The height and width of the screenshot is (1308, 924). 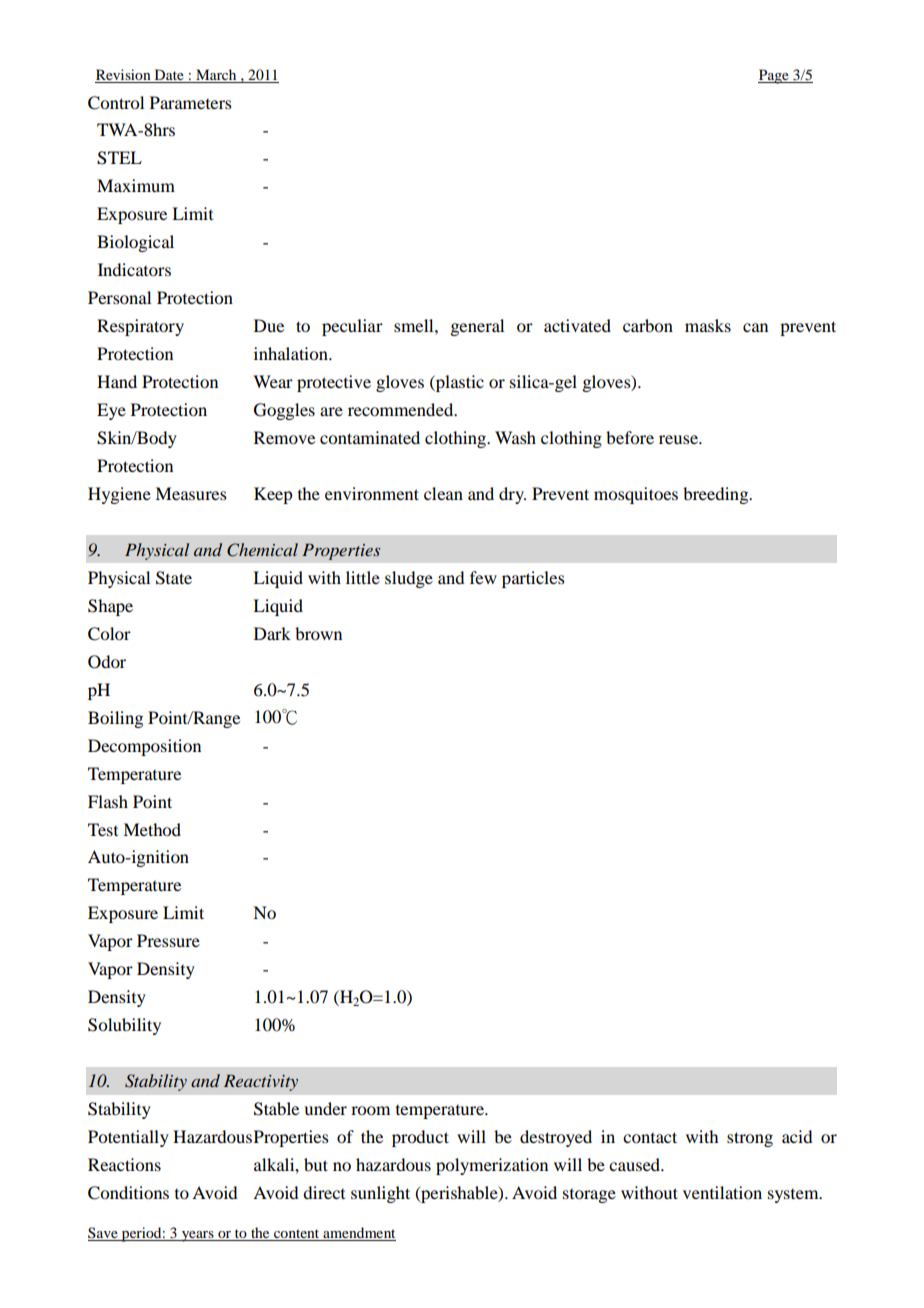 What do you see at coordinates (774, 76) in the screenshot?
I see `Page` at bounding box center [774, 76].
